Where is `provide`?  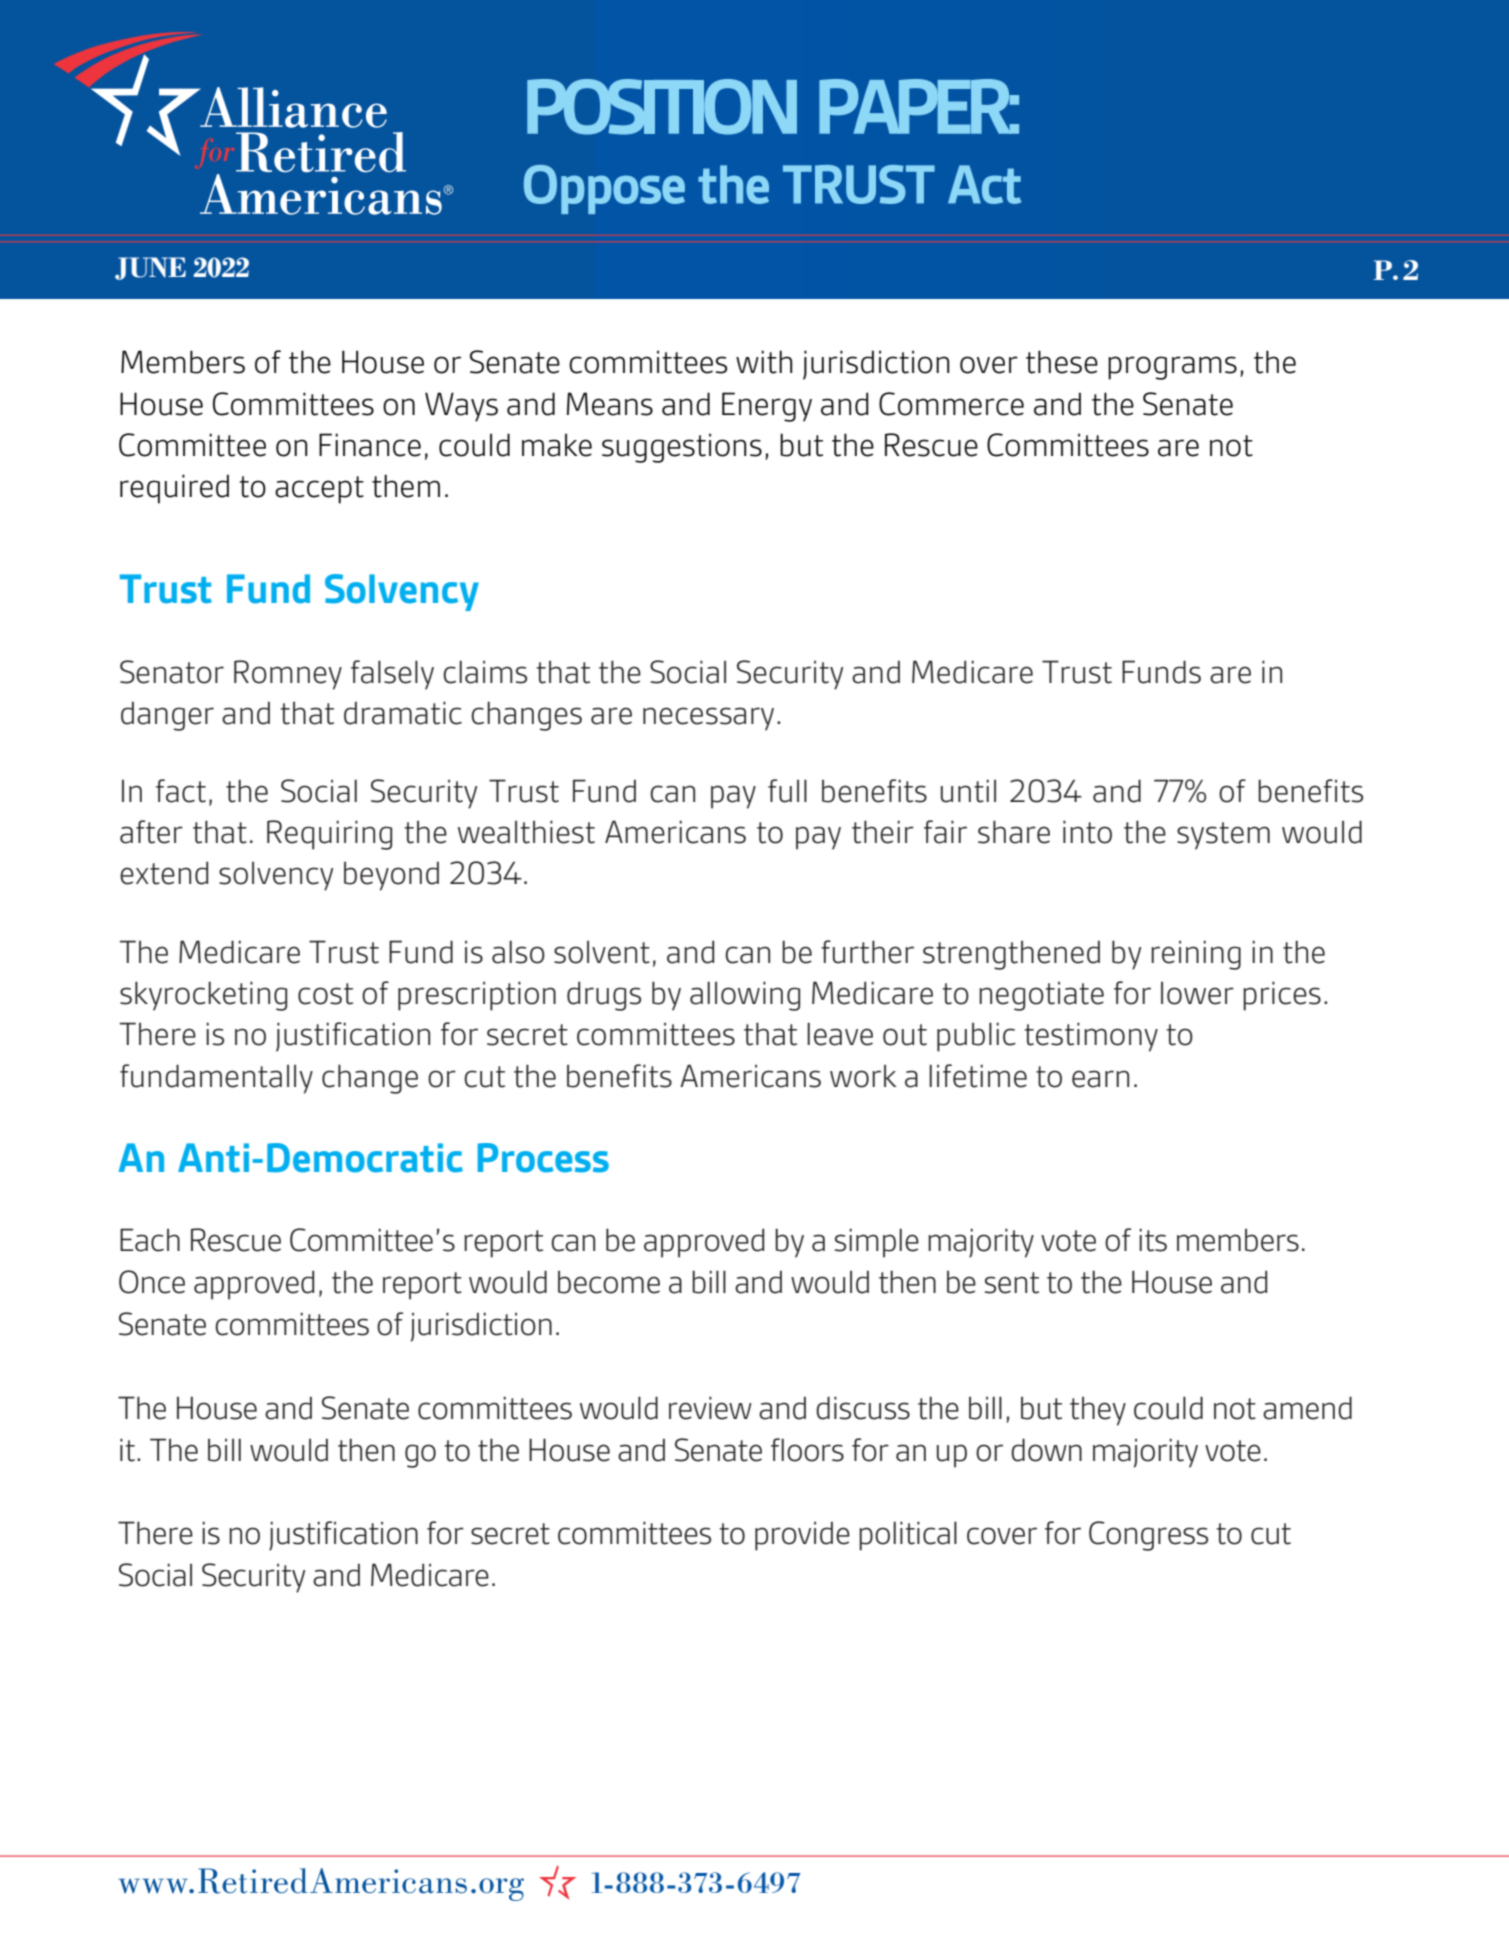
provide is located at coordinates (802, 1536).
